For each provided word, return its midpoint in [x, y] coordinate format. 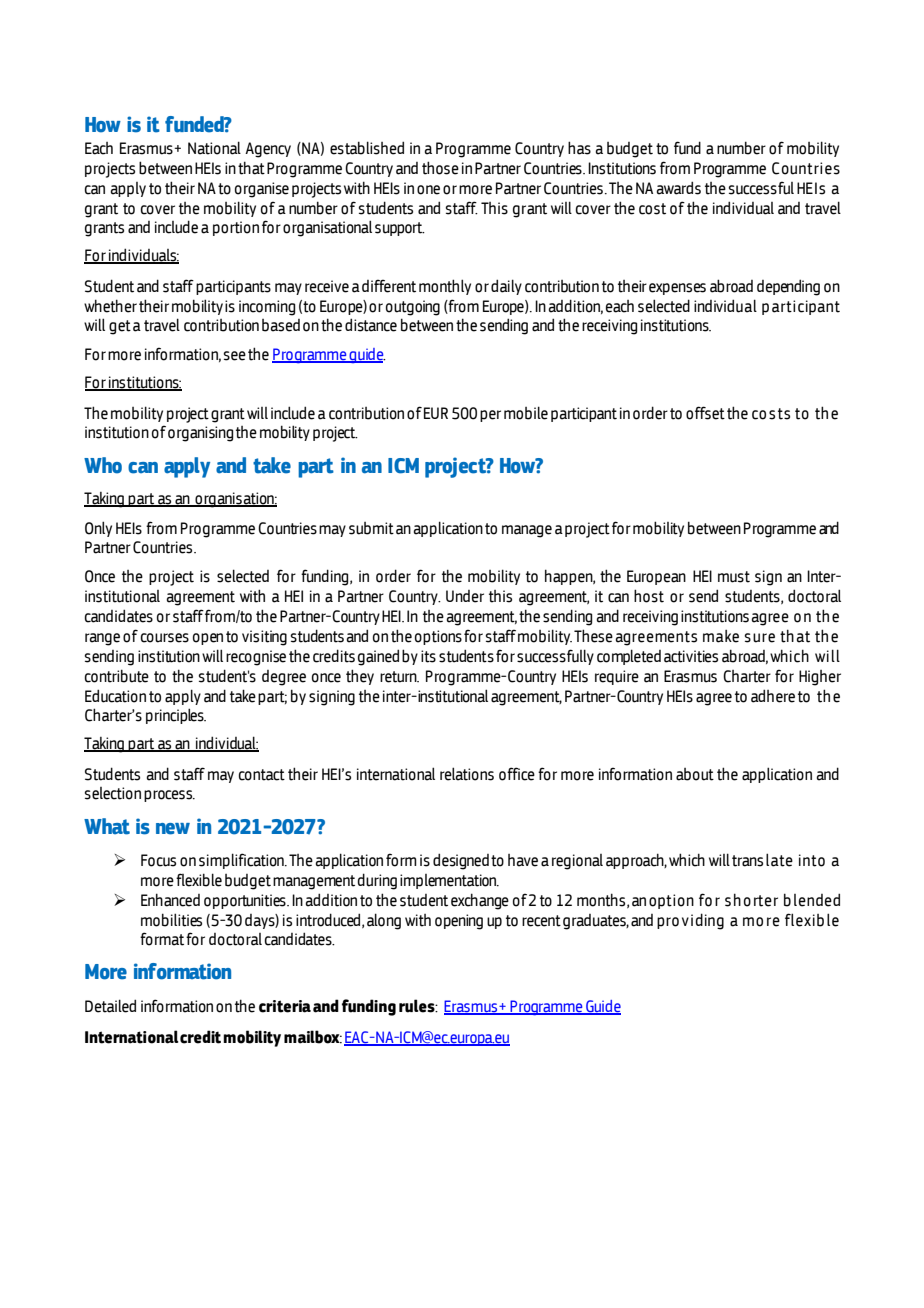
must [734, 577]
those [440, 168]
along [384, 921]
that [251, 168]
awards [679, 188]
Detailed [110, 1006]
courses [165, 638]
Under [465, 596]
